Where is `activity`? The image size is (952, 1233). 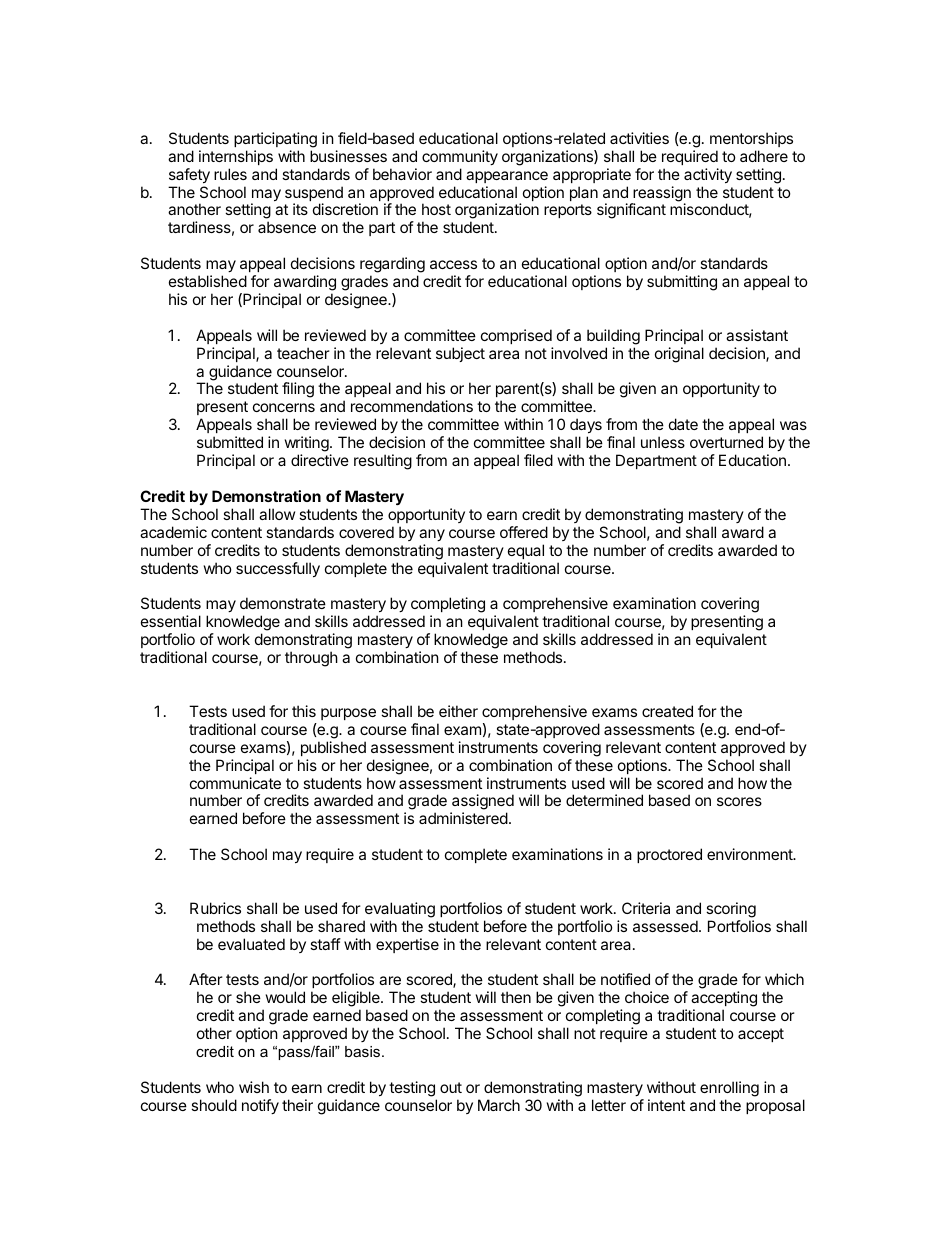
activity is located at coordinates (708, 175).
